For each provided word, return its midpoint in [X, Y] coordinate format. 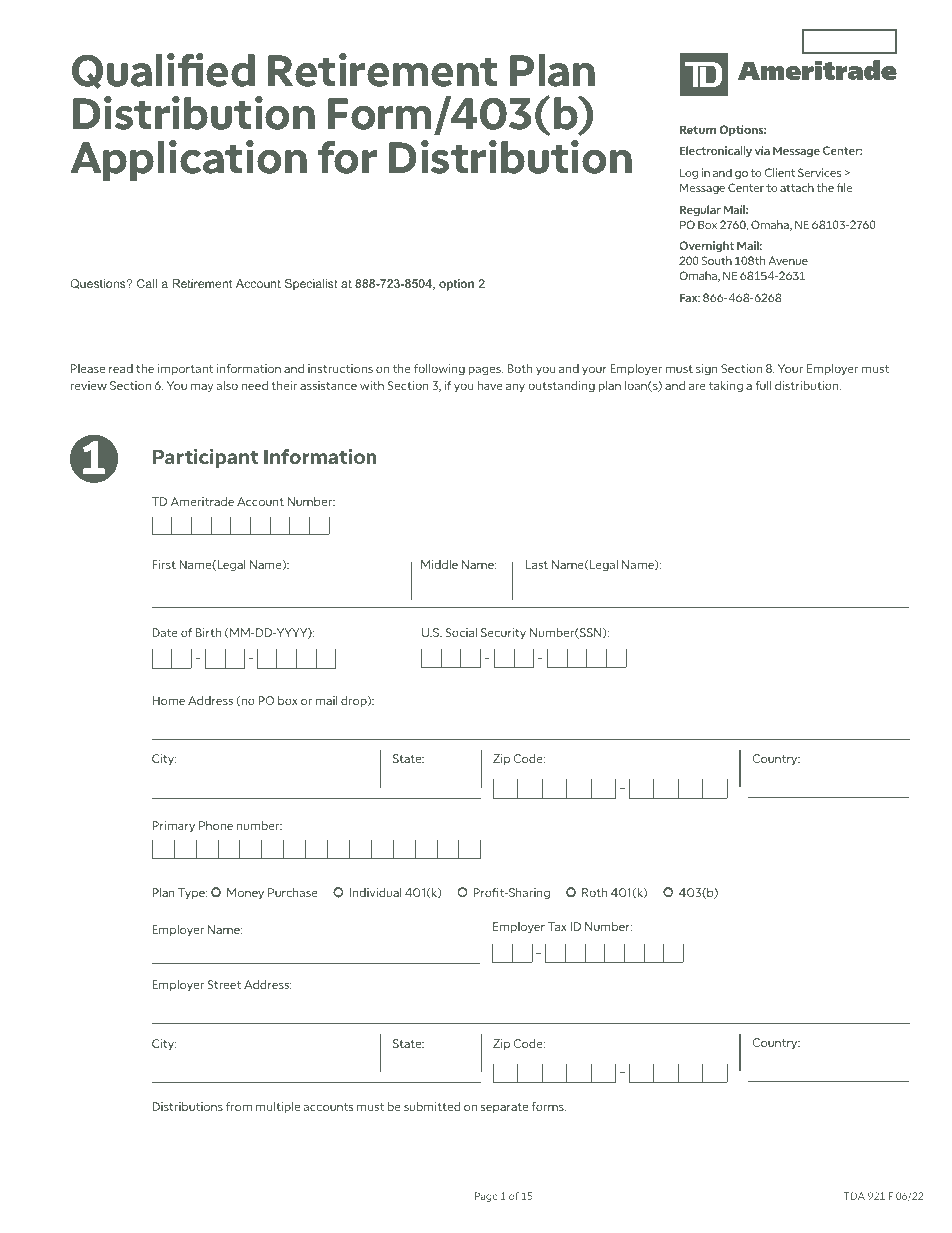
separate [504, 1108]
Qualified [163, 71]
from [239, 1106]
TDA [854, 1196]
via [762, 150]
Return [698, 129]
